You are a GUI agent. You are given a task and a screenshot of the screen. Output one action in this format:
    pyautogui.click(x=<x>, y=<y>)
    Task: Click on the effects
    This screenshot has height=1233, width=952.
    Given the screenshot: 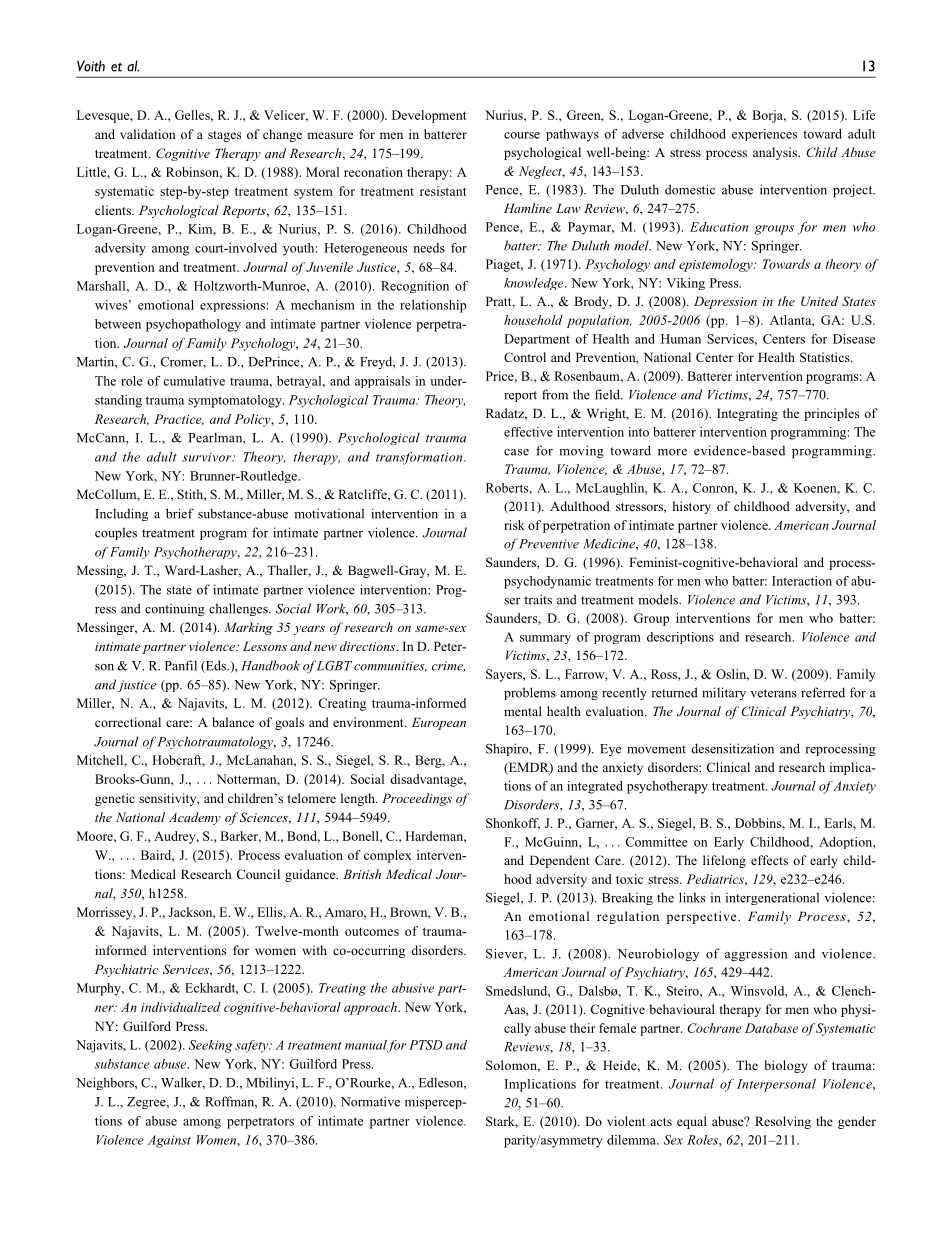 What is the action you would take?
    pyautogui.click(x=769, y=860)
